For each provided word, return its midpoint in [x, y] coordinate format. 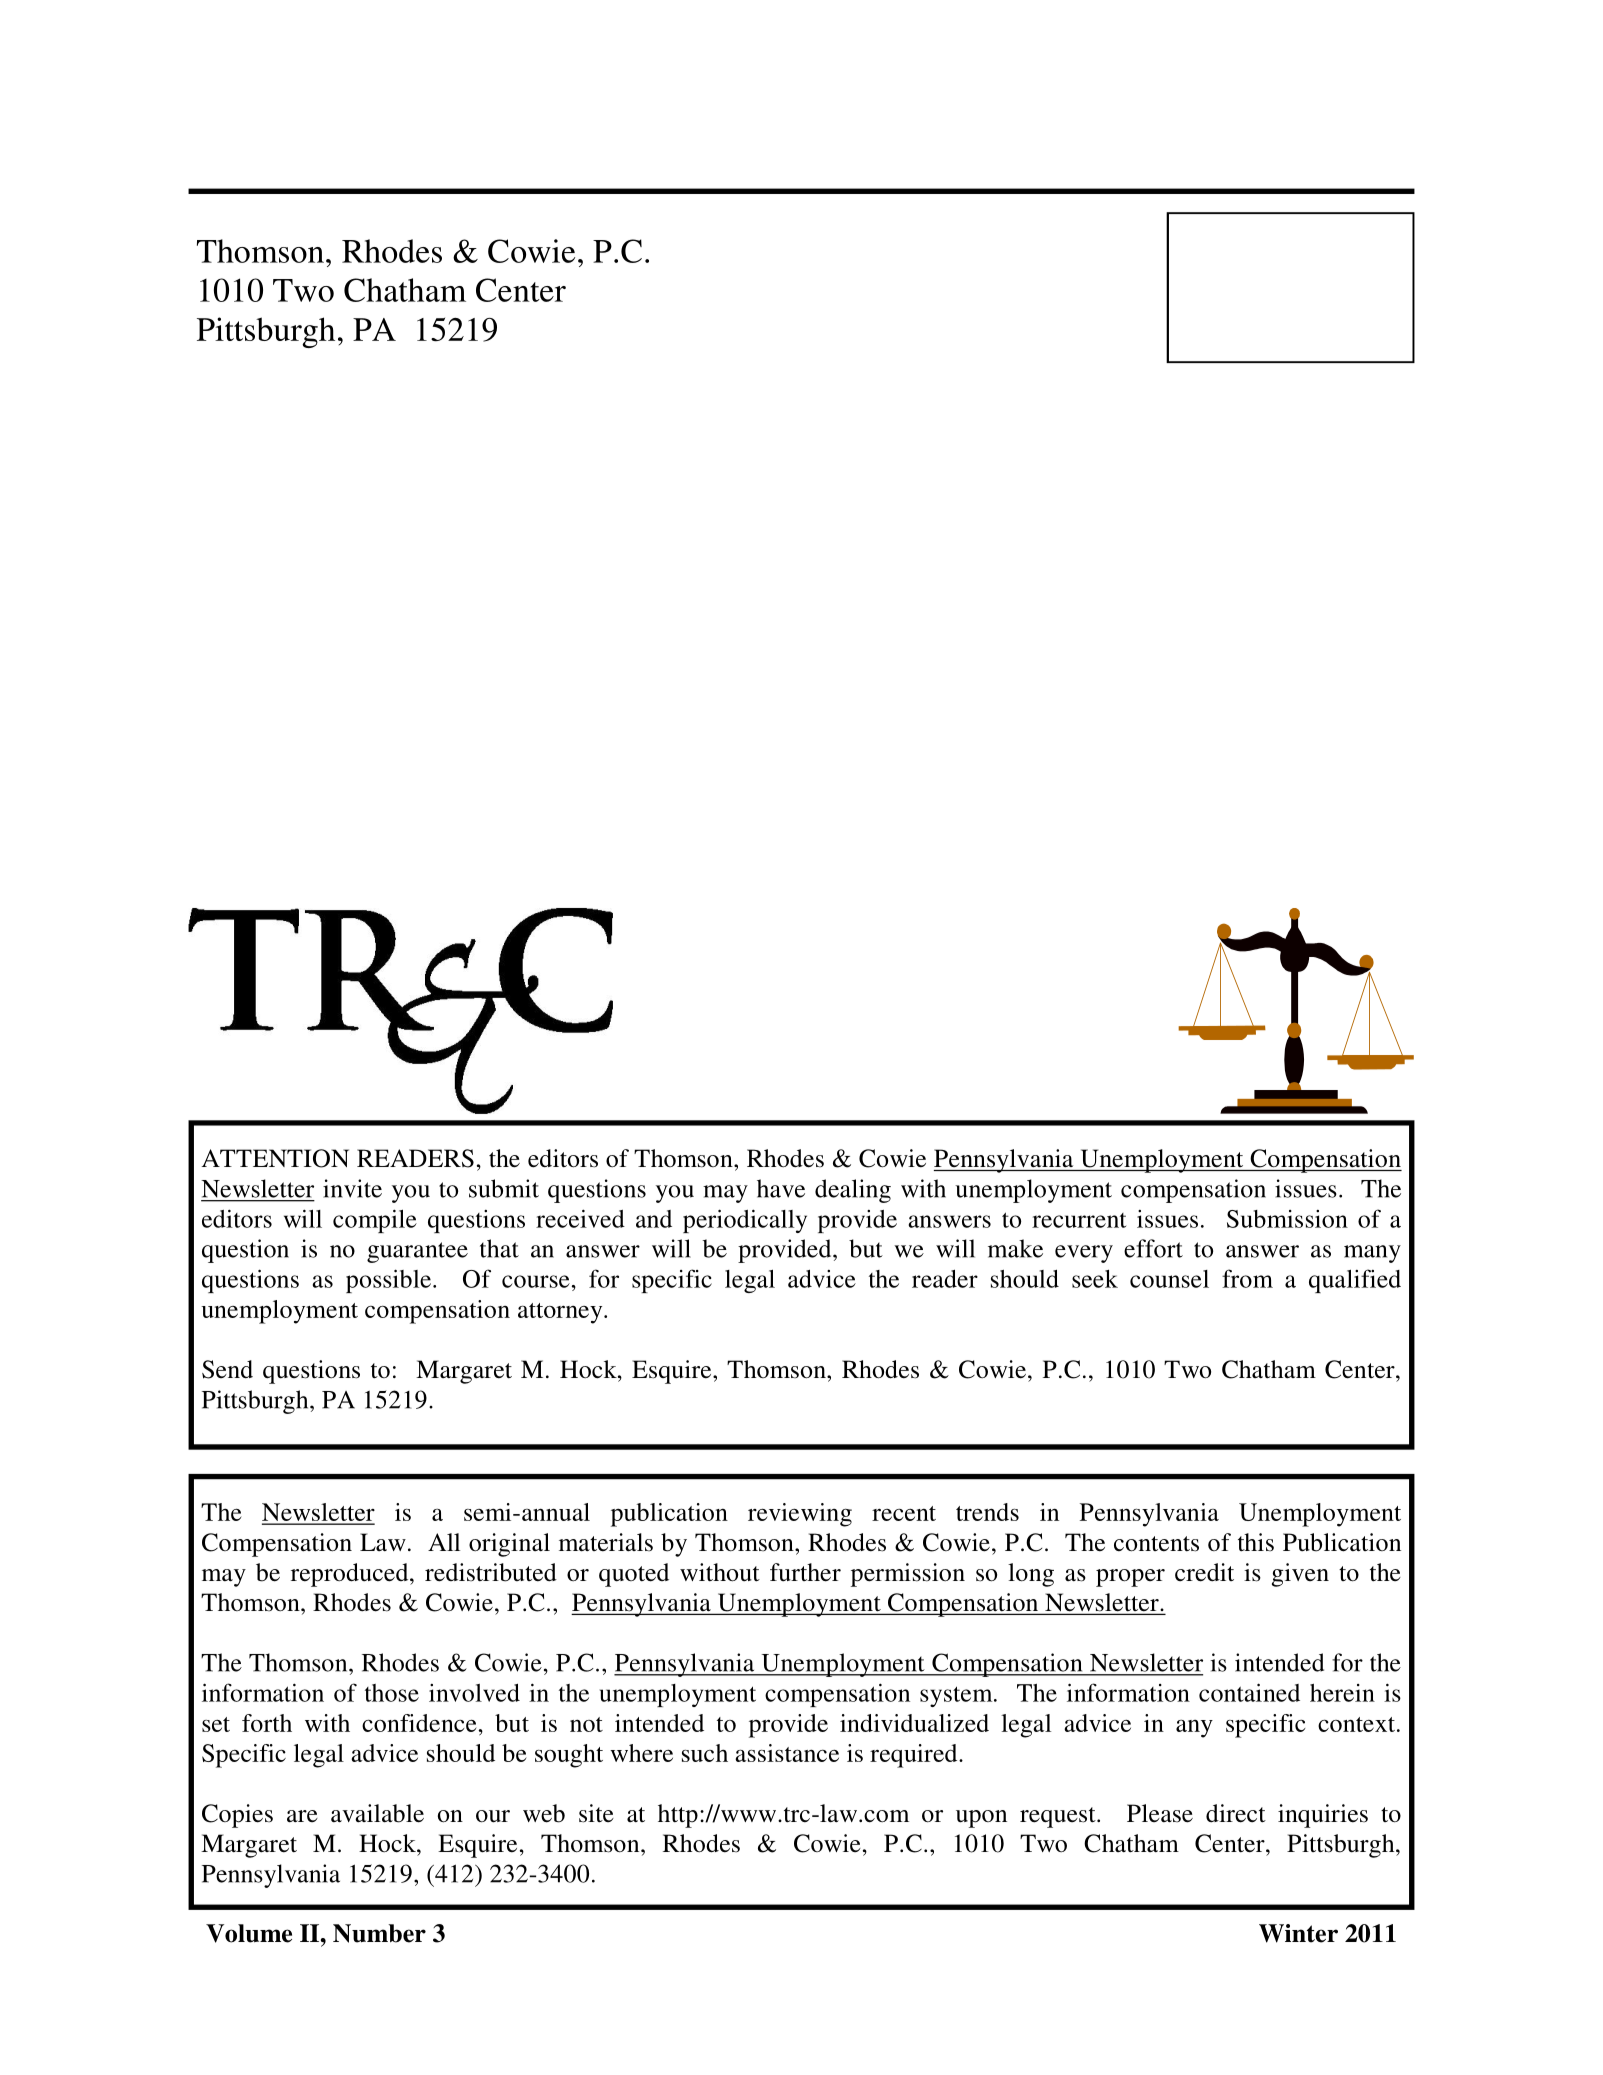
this [1256, 1542]
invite [352, 1188]
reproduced [351, 1575]
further [805, 1572]
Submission [1287, 1219]
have [781, 1188]
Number [379, 1933]
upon [981, 1819]
